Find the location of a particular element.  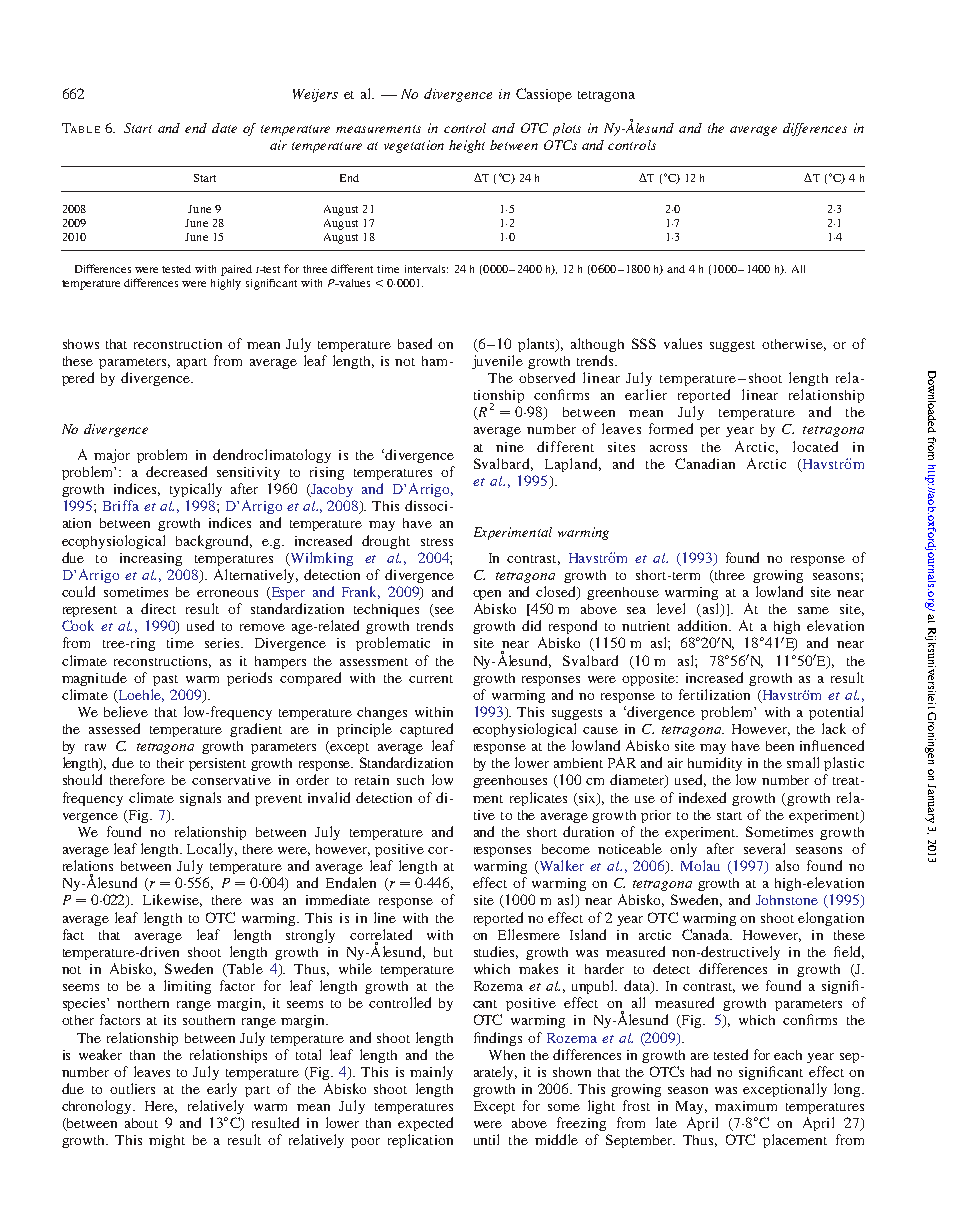

expected is located at coordinates (425, 1124).
